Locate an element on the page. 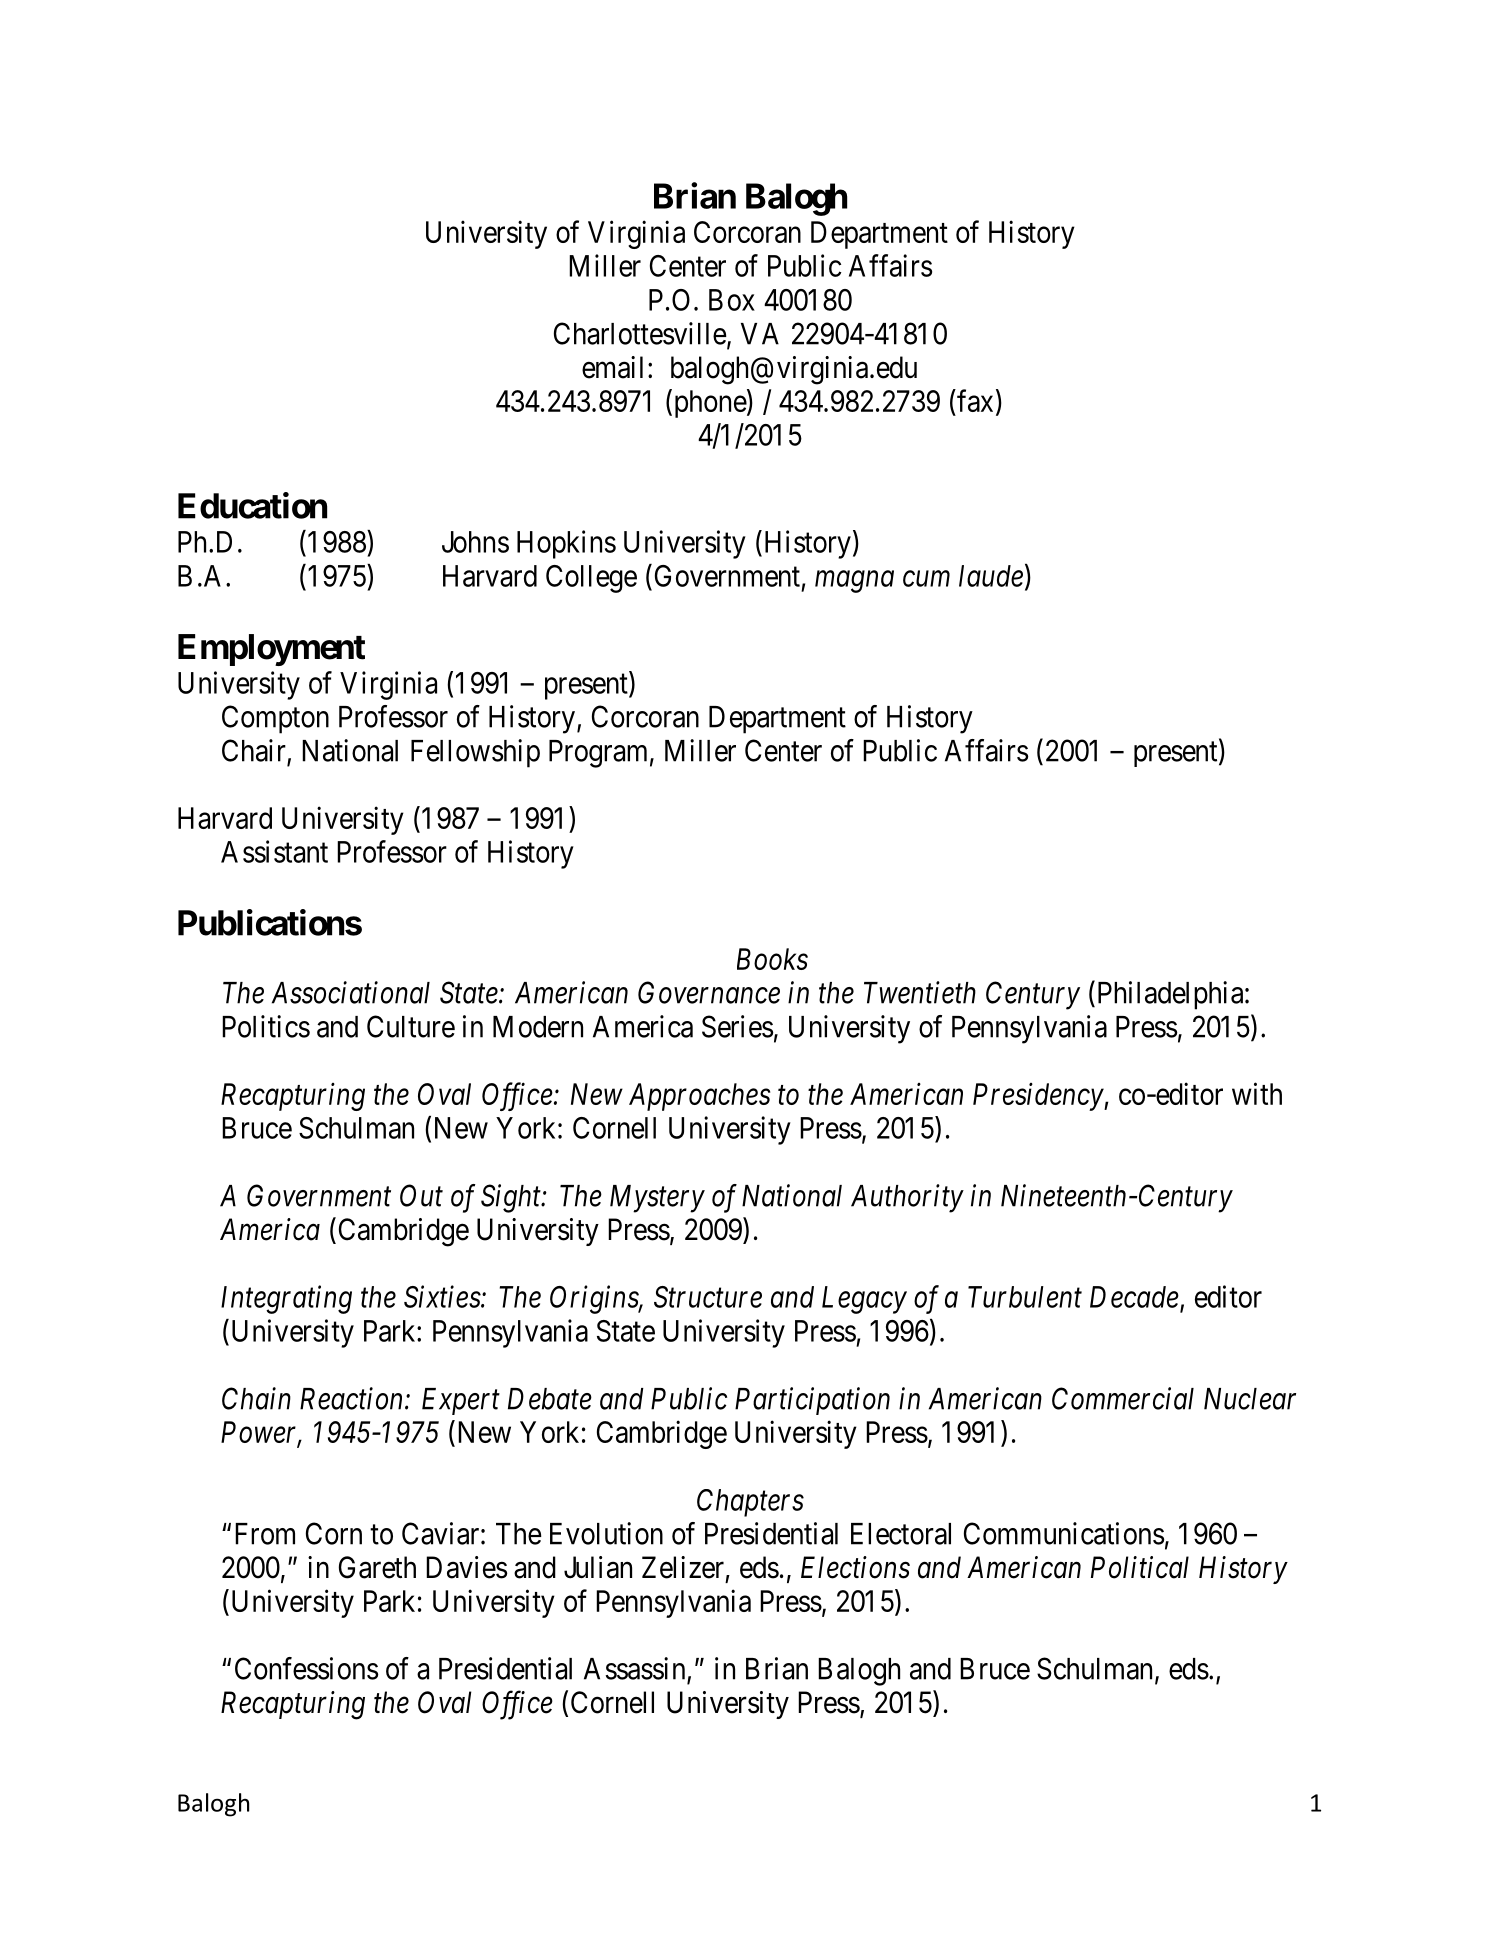 Image resolution: width=1499 pixels, height=1940 pixels. Participation is located at coordinates (812, 1401).
